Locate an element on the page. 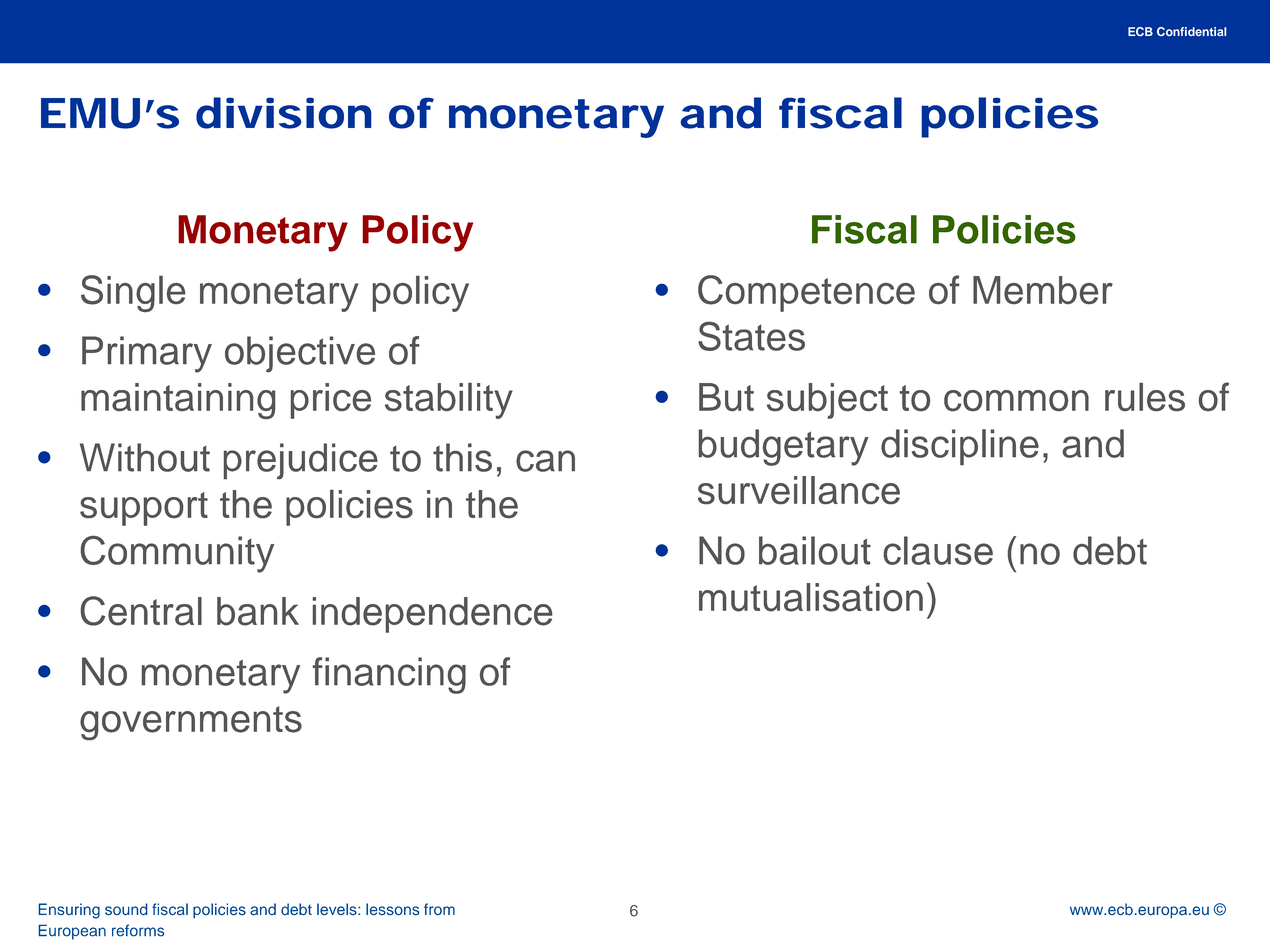 The height and width of the page is (952, 1270). lessons is located at coordinates (393, 909).
